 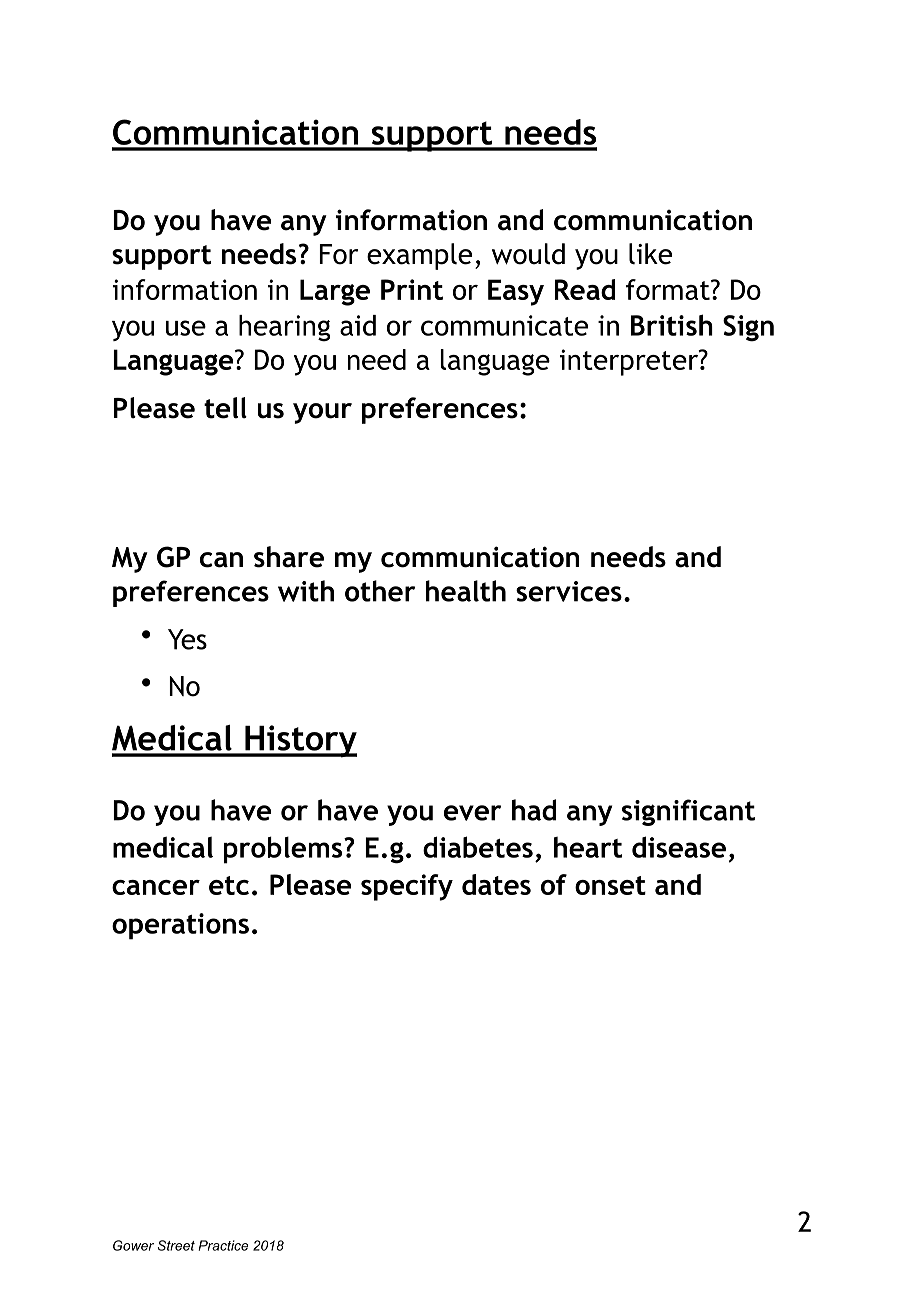 I want to click on onset, so click(x=610, y=885).
